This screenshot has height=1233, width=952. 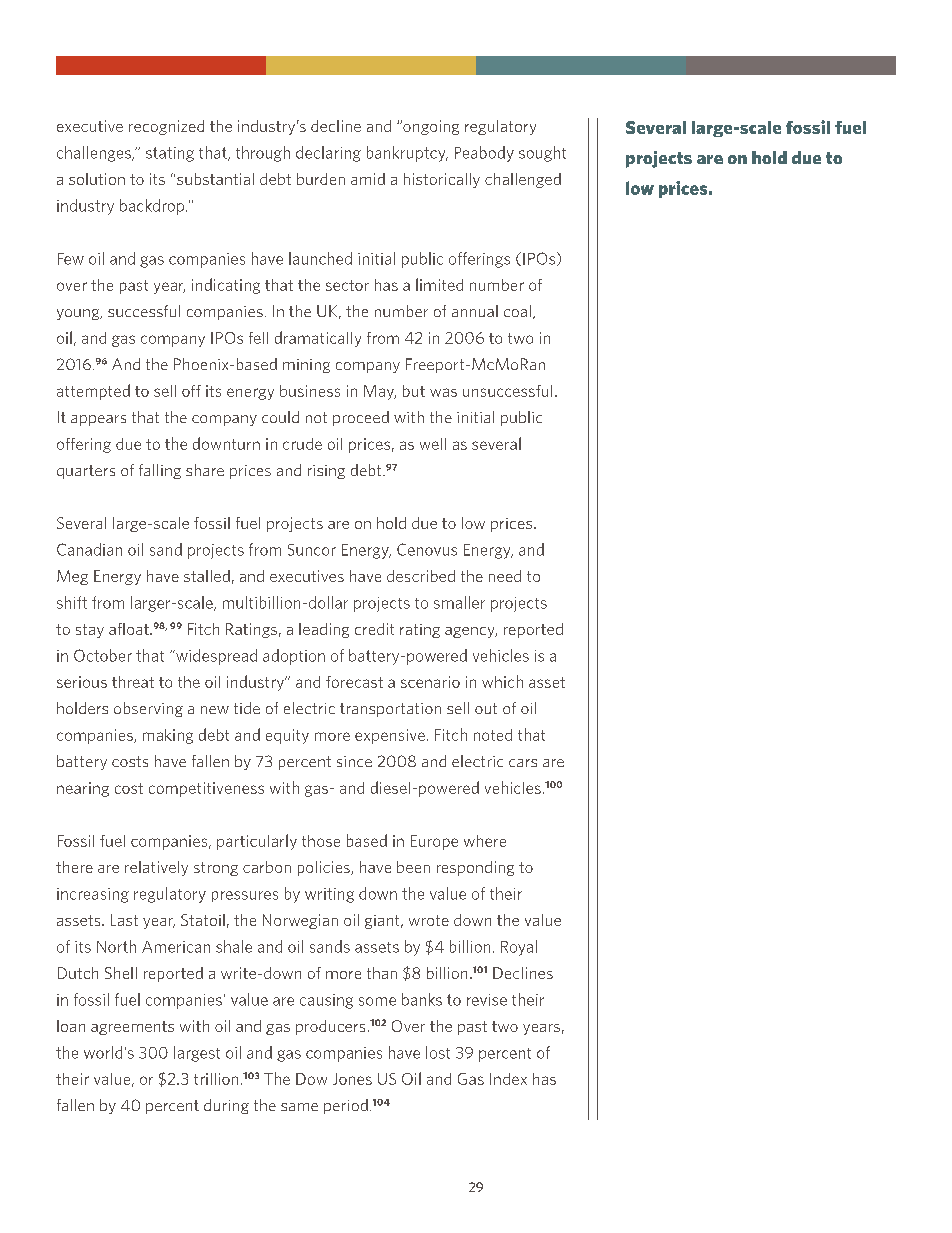 What do you see at coordinates (302, 444) in the screenshot?
I see `crude` at bounding box center [302, 444].
